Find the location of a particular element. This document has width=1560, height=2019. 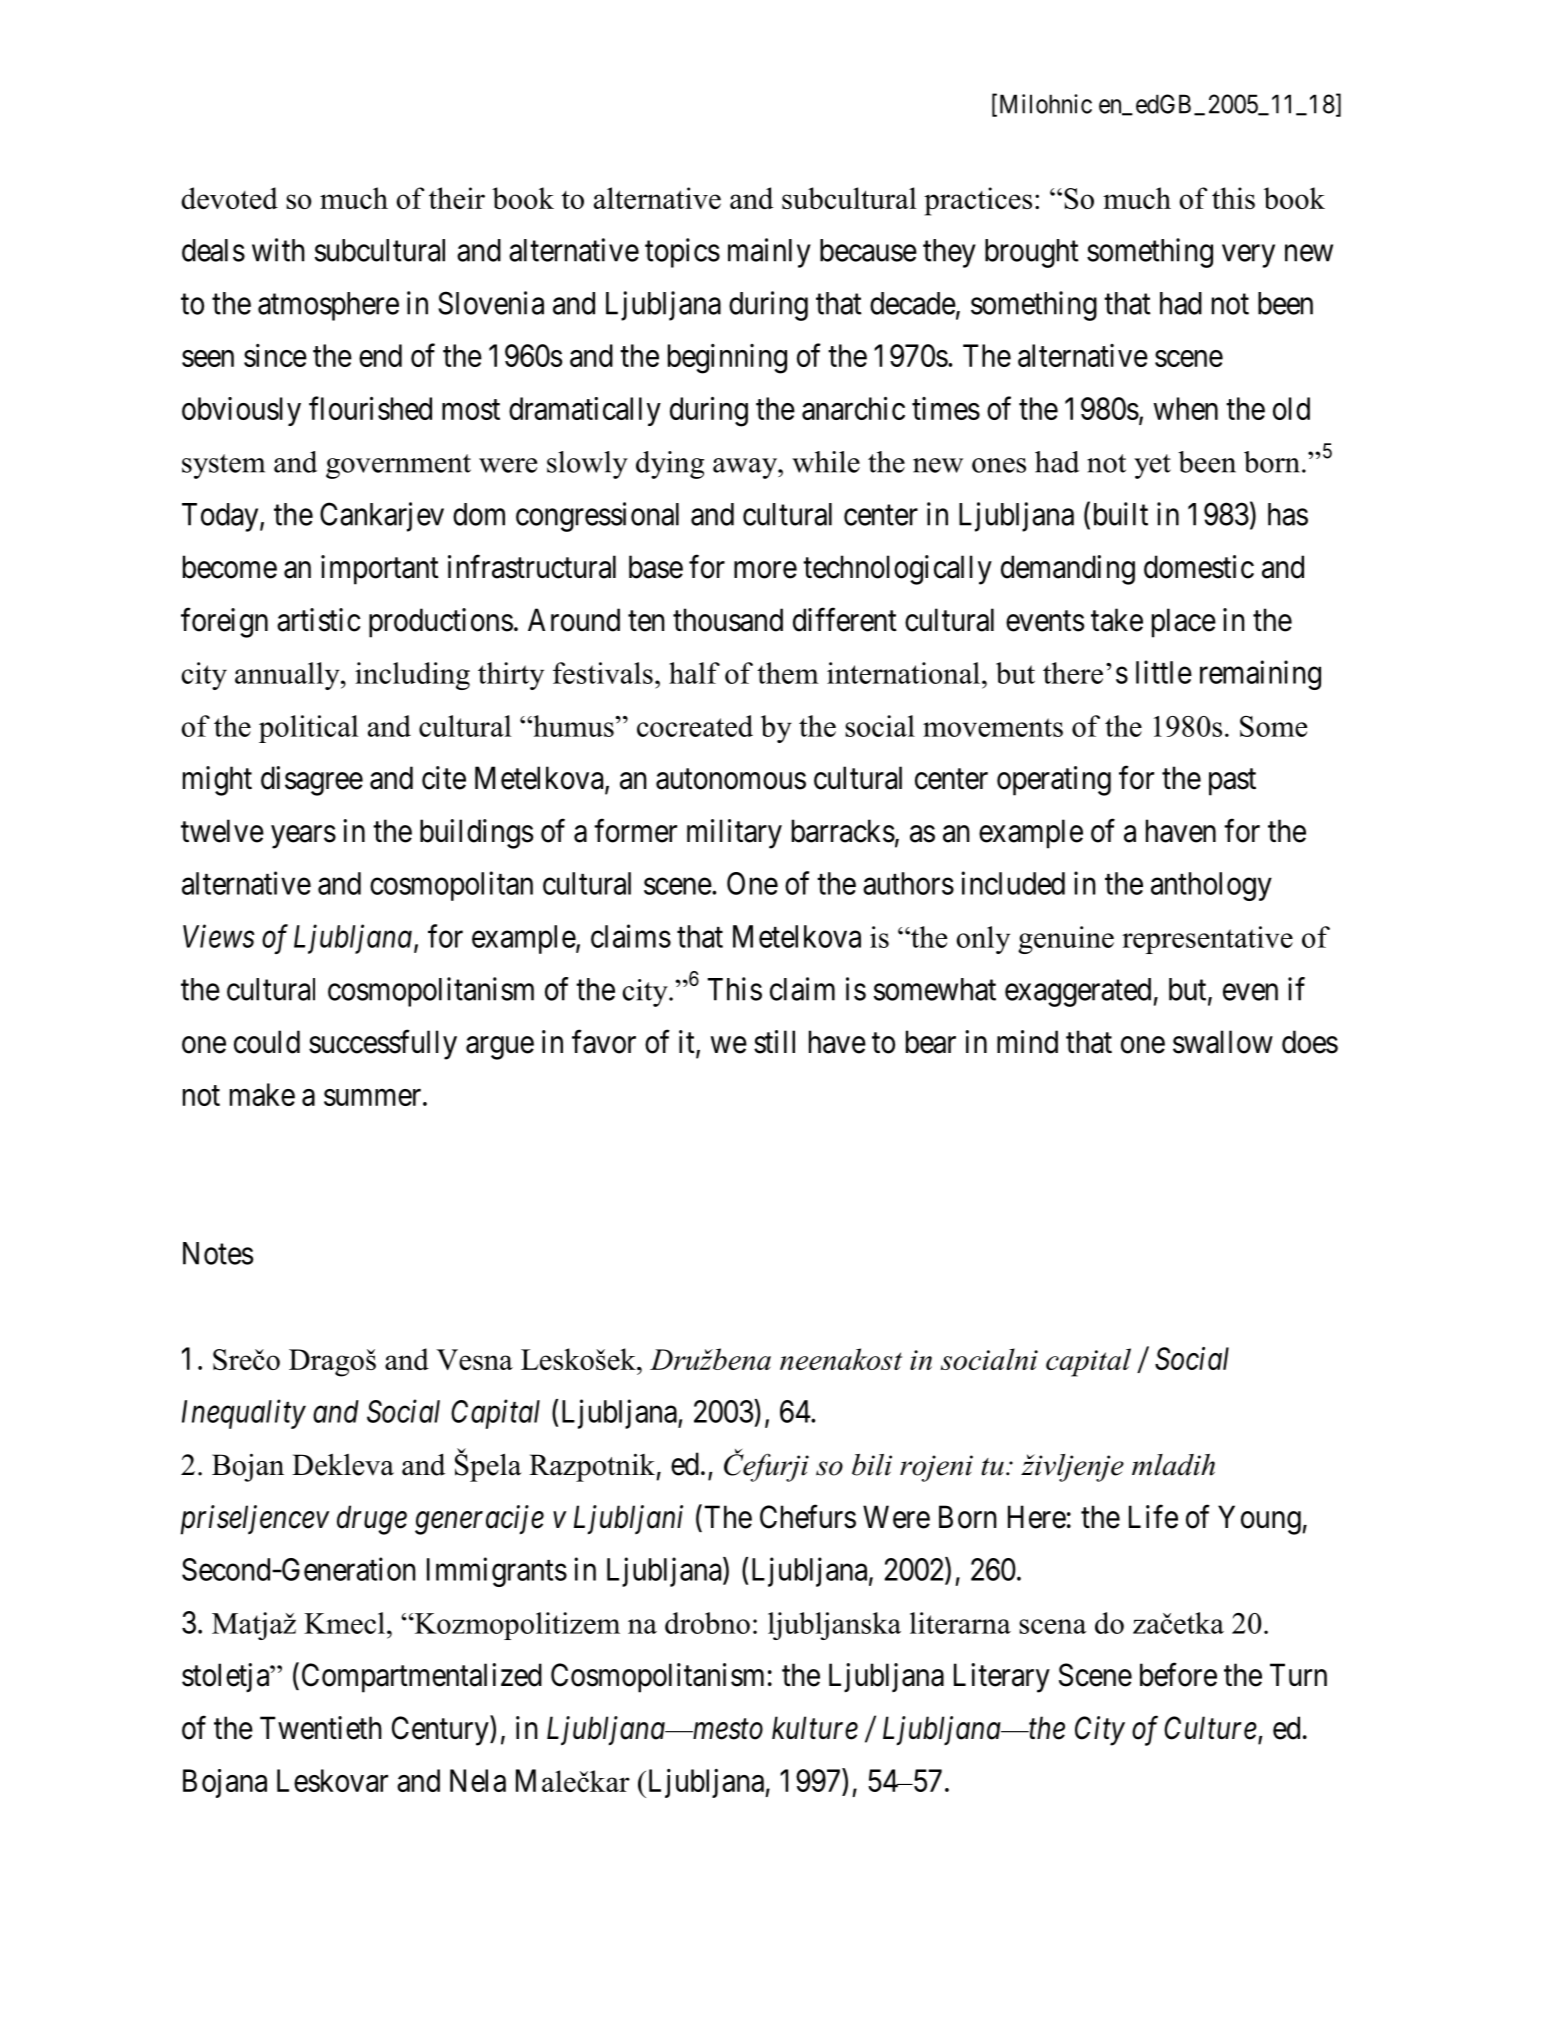

successfully is located at coordinates (383, 1045).
